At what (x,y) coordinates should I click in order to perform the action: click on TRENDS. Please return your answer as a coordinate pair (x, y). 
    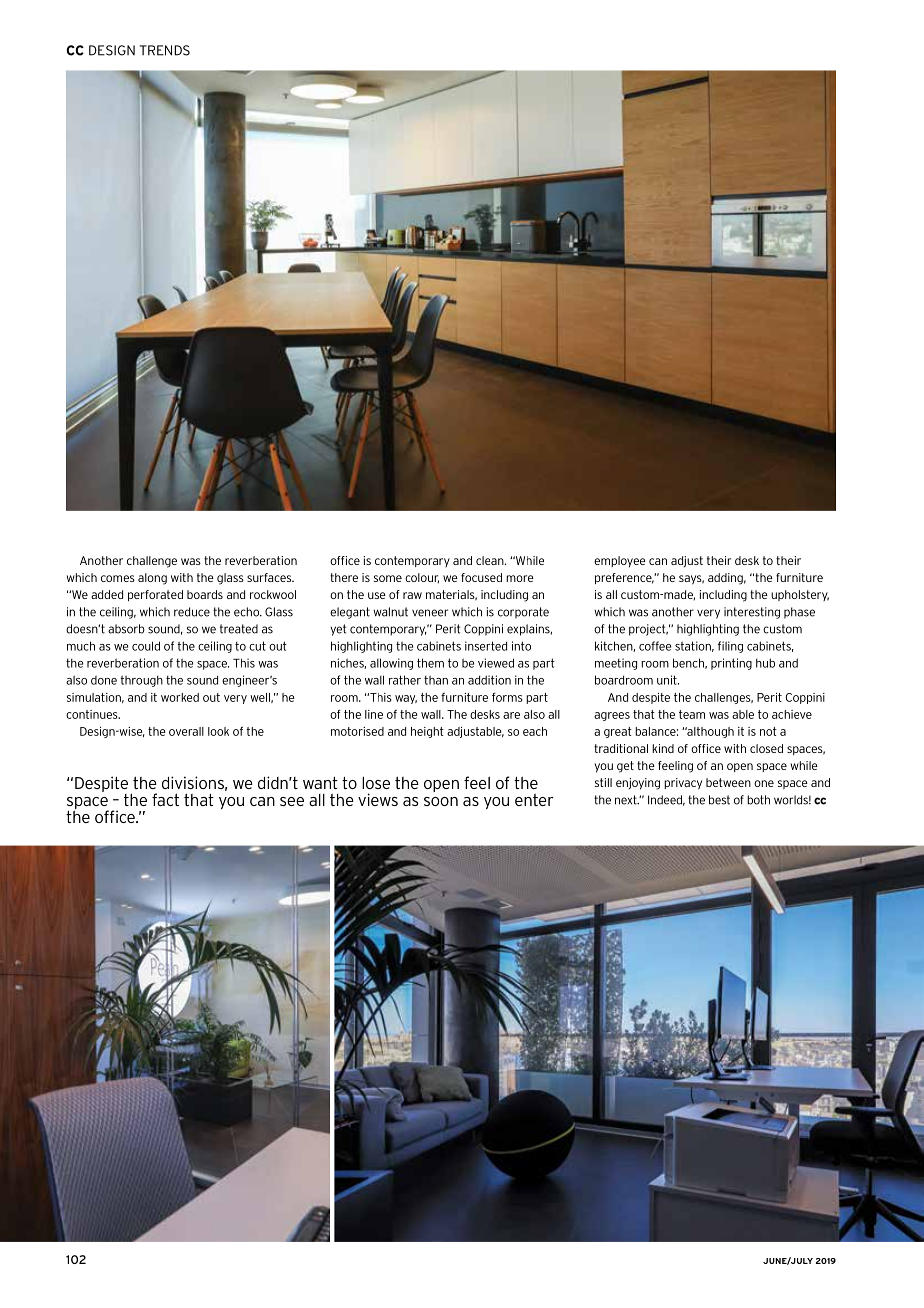
    Looking at the image, I should click on (165, 50).
